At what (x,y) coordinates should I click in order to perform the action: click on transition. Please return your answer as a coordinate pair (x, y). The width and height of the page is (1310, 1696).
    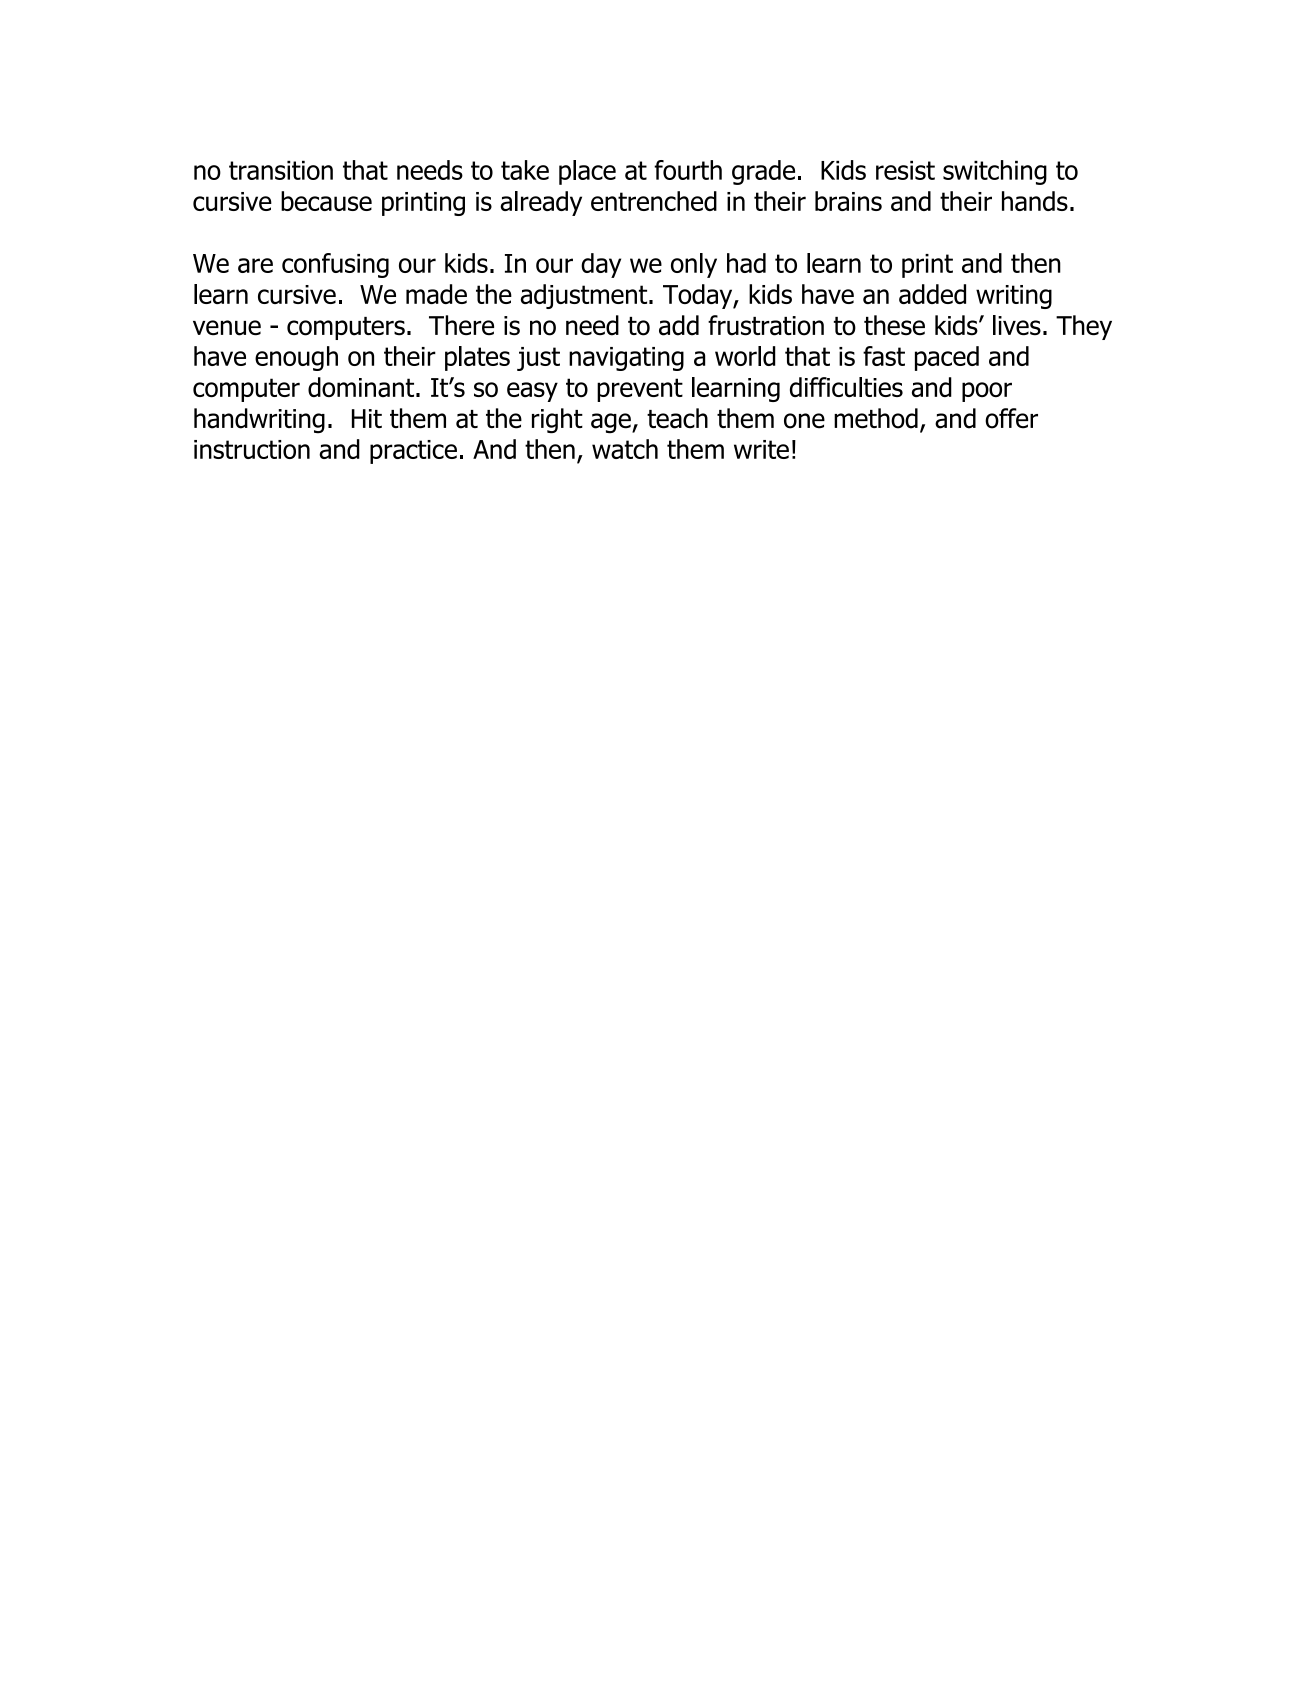
    Looking at the image, I should click on (281, 170).
